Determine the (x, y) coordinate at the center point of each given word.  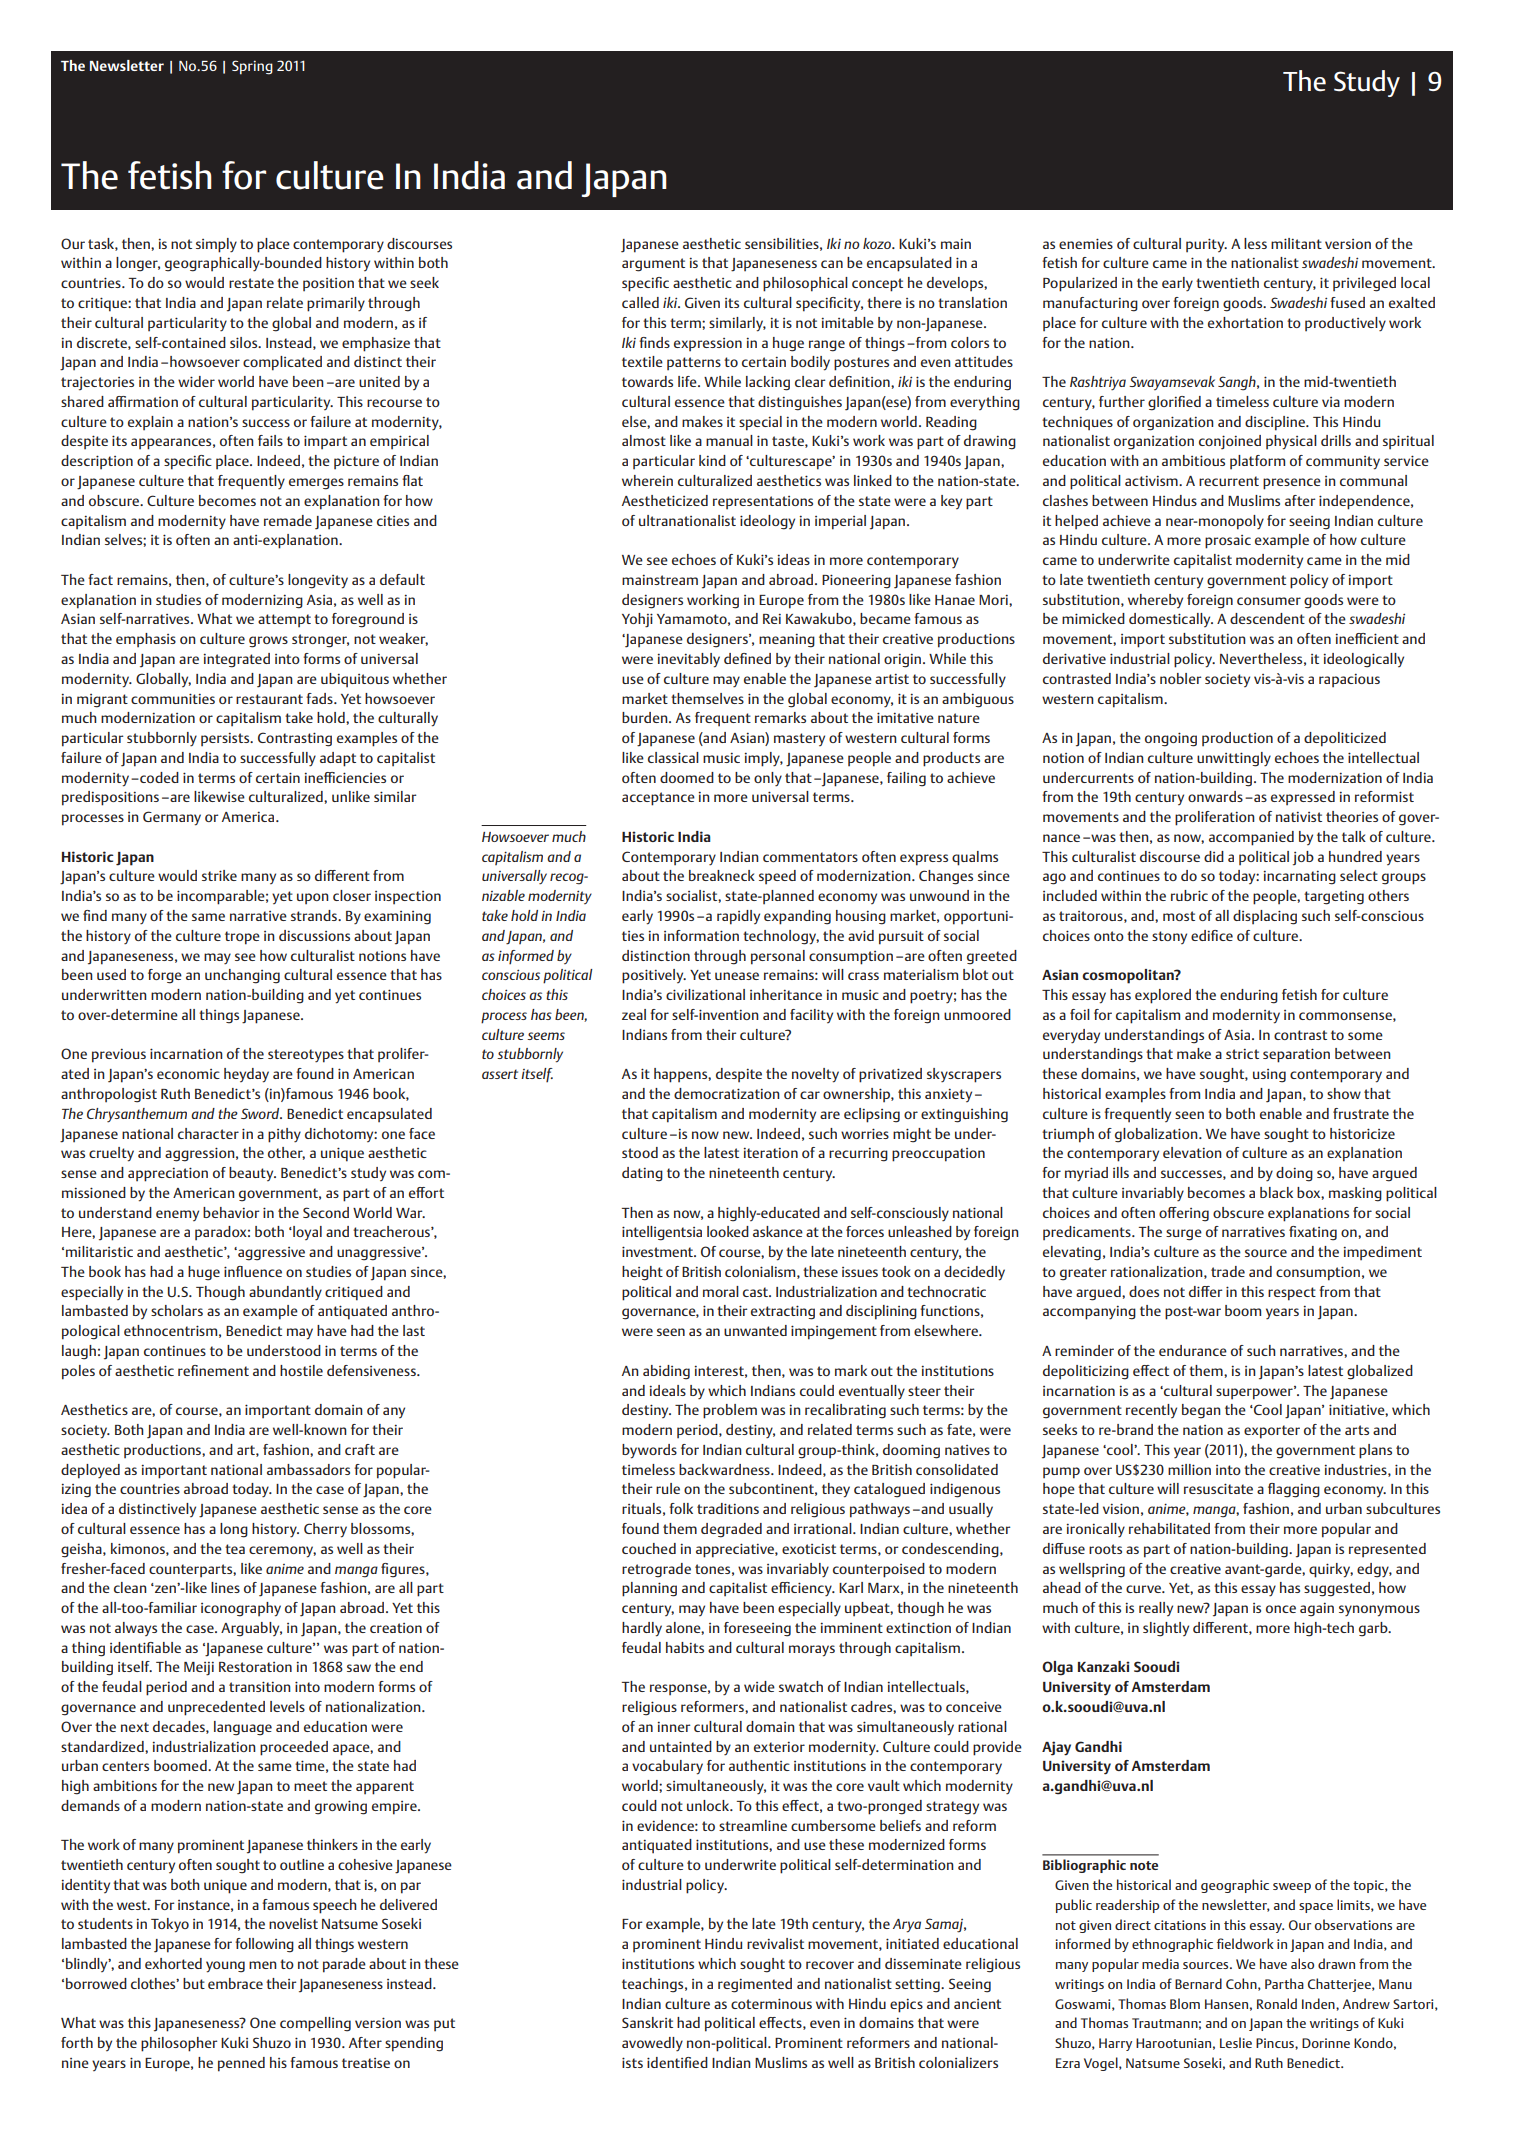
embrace (235, 1983)
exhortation (1245, 322)
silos (245, 342)
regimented (755, 1985)
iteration (770, 1153)
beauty (252, 1174)
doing (1294, 1174)
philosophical (805, 284)
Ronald (1277, 2003)
